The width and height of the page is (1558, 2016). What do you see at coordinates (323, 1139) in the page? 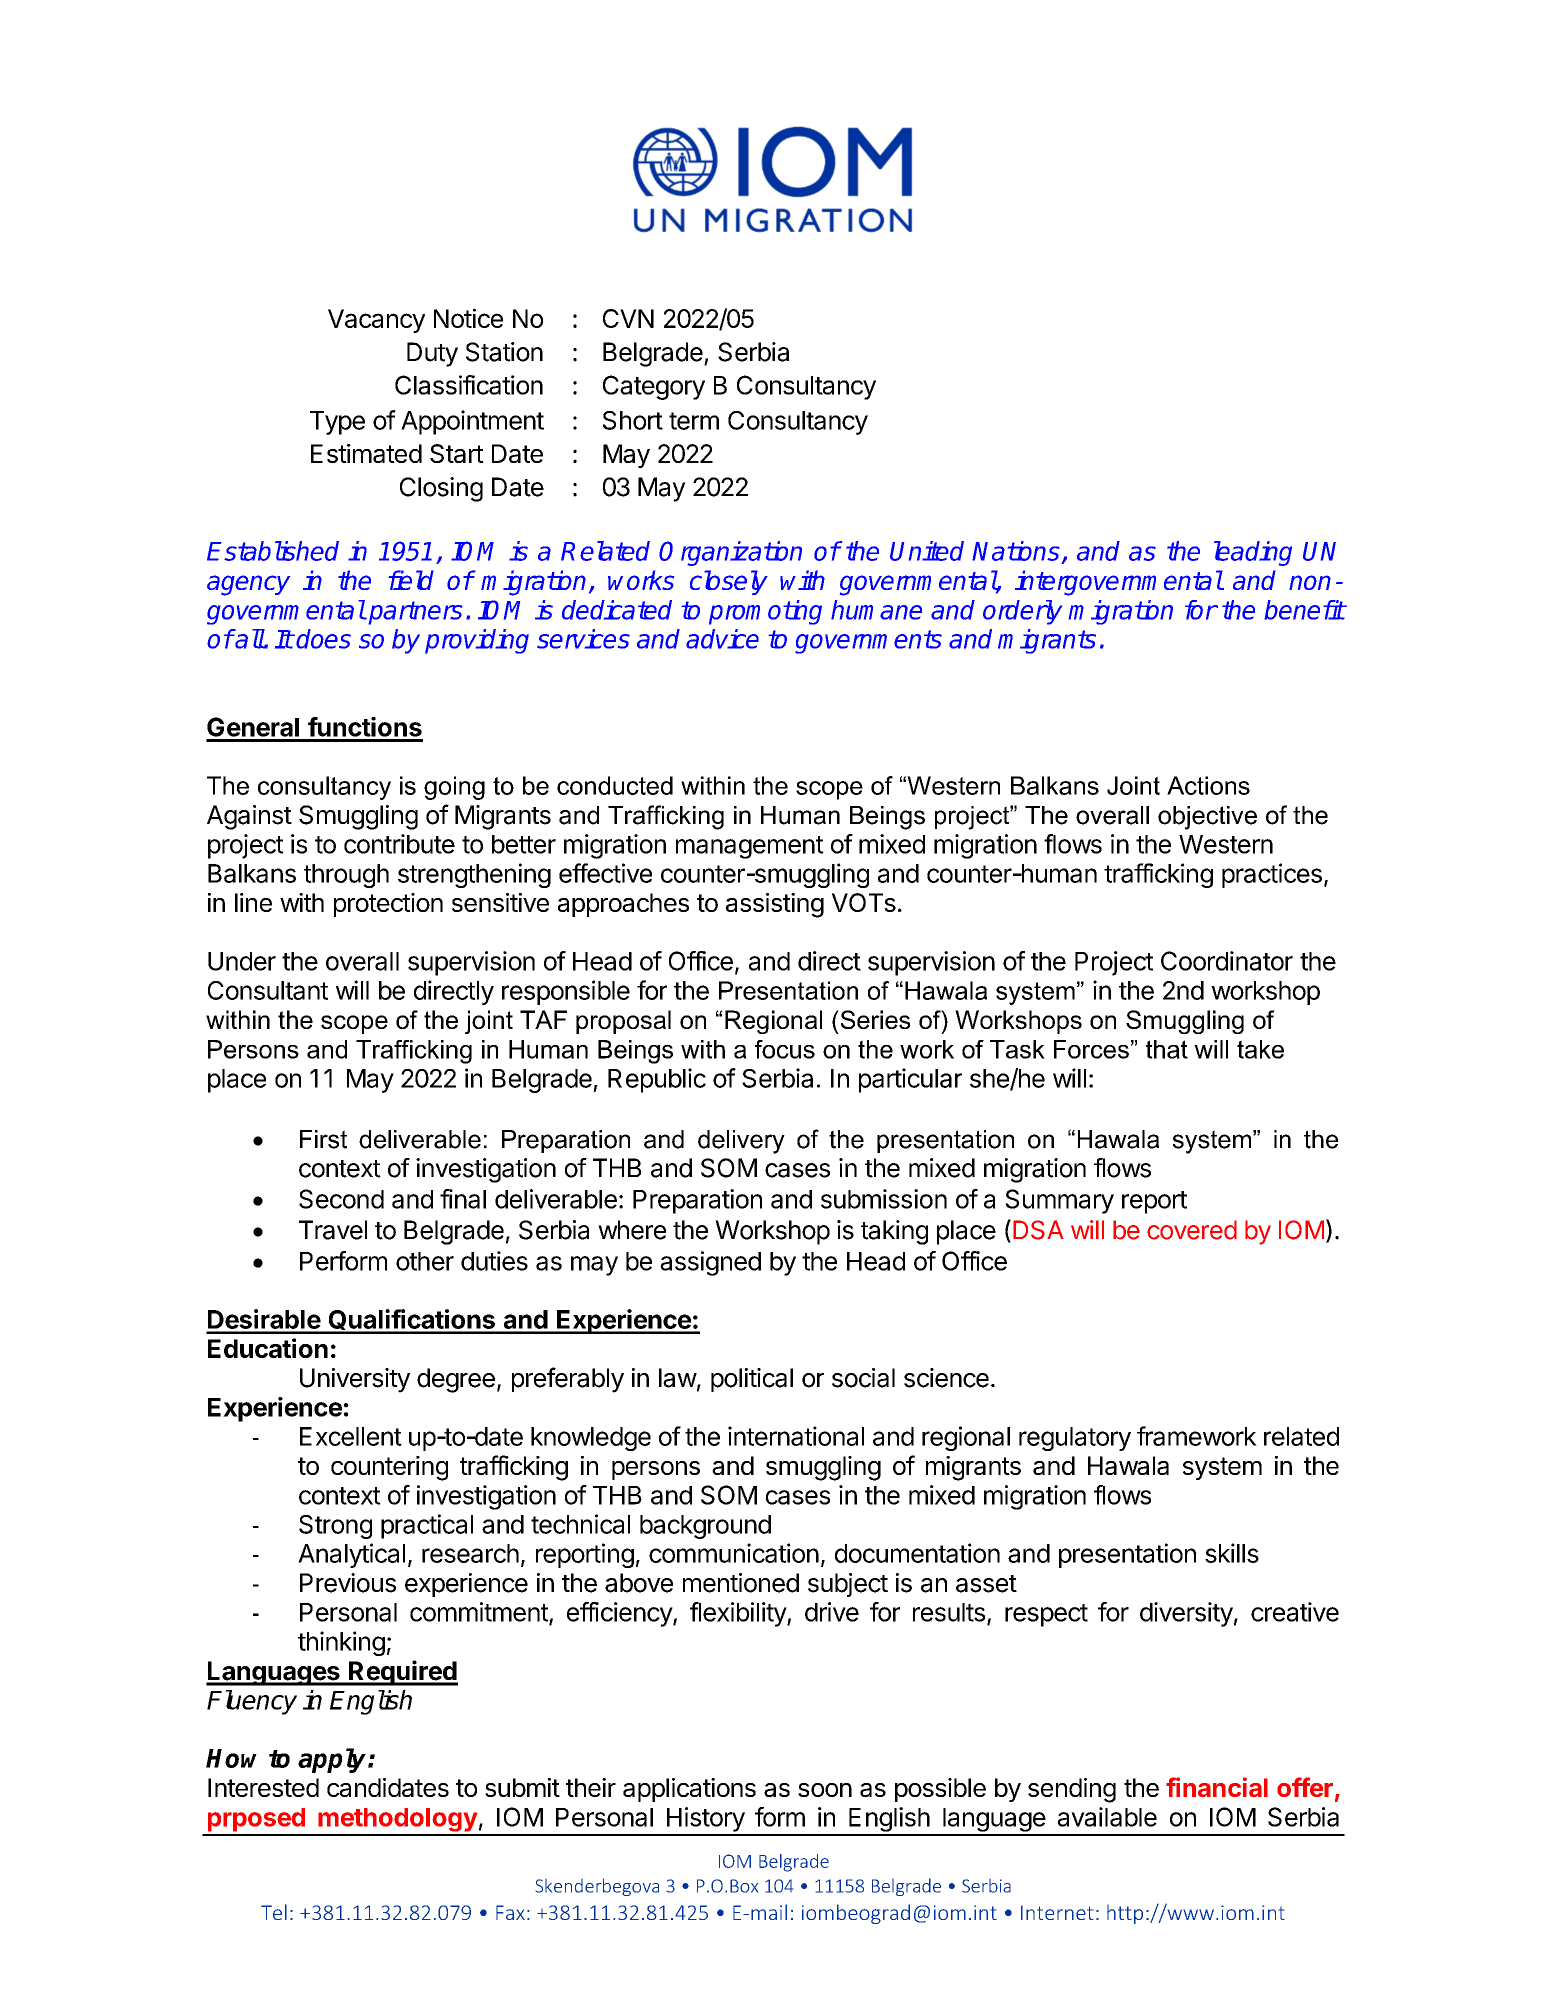
I see `First` at bounding box center [323, 1139].
